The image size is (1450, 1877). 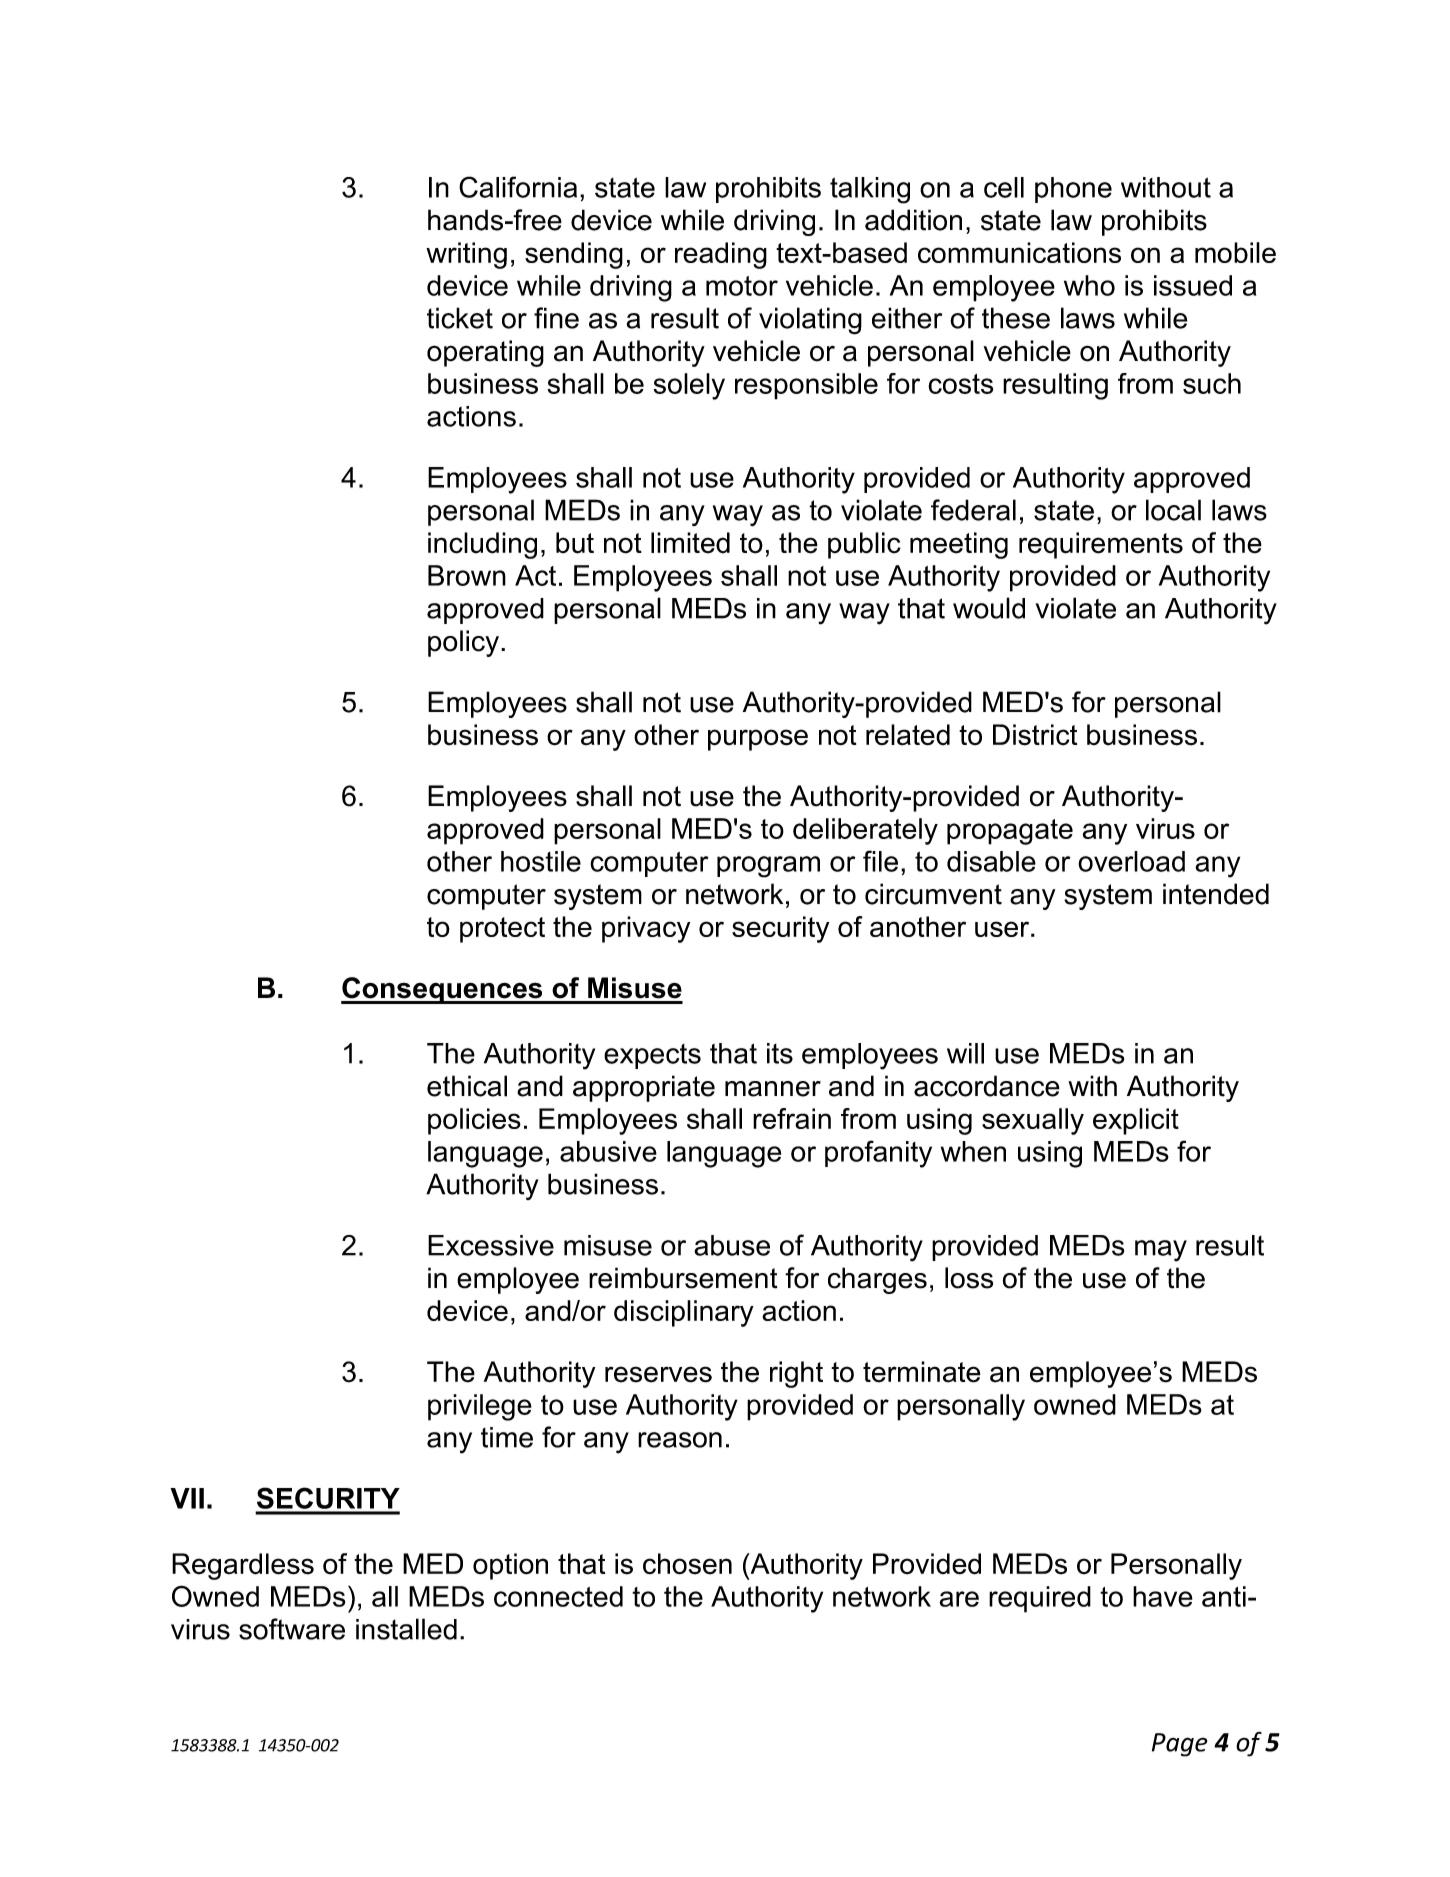 What do you see at coordinates (406, 1629) in the screenshot?
I see `installed` at bounding box center [406, 1629].
